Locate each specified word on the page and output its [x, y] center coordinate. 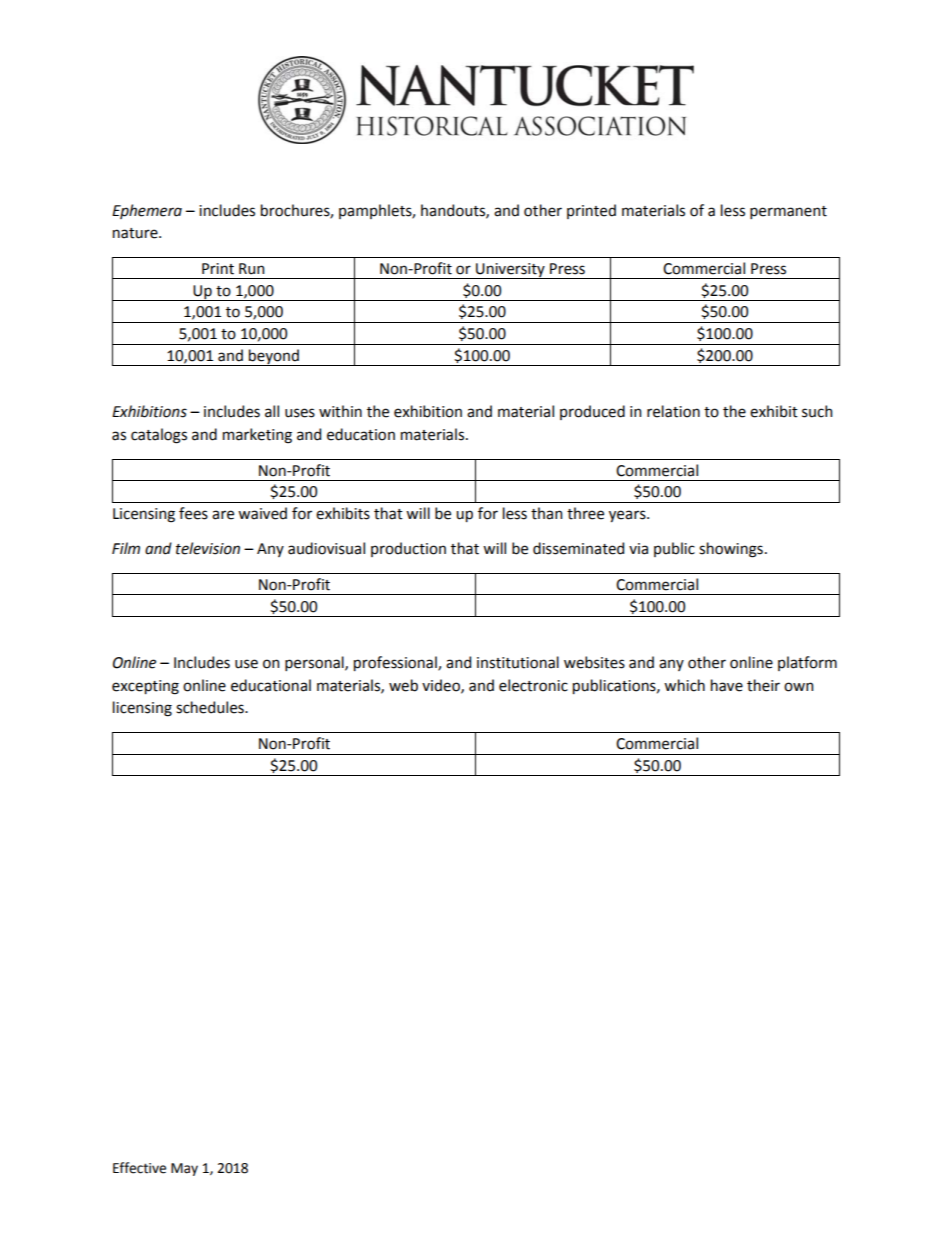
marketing [257, 436]
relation [673, 411]
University [510, 271]
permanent [788, 212]
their [763, 685]
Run [251, 269]
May [184, 1169]
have [727, 685]
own [798, 687]
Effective [139, 1168]
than [546, 513]
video [442, 686]
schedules [211, 707]
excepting [145, 687]
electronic [533, 685]
